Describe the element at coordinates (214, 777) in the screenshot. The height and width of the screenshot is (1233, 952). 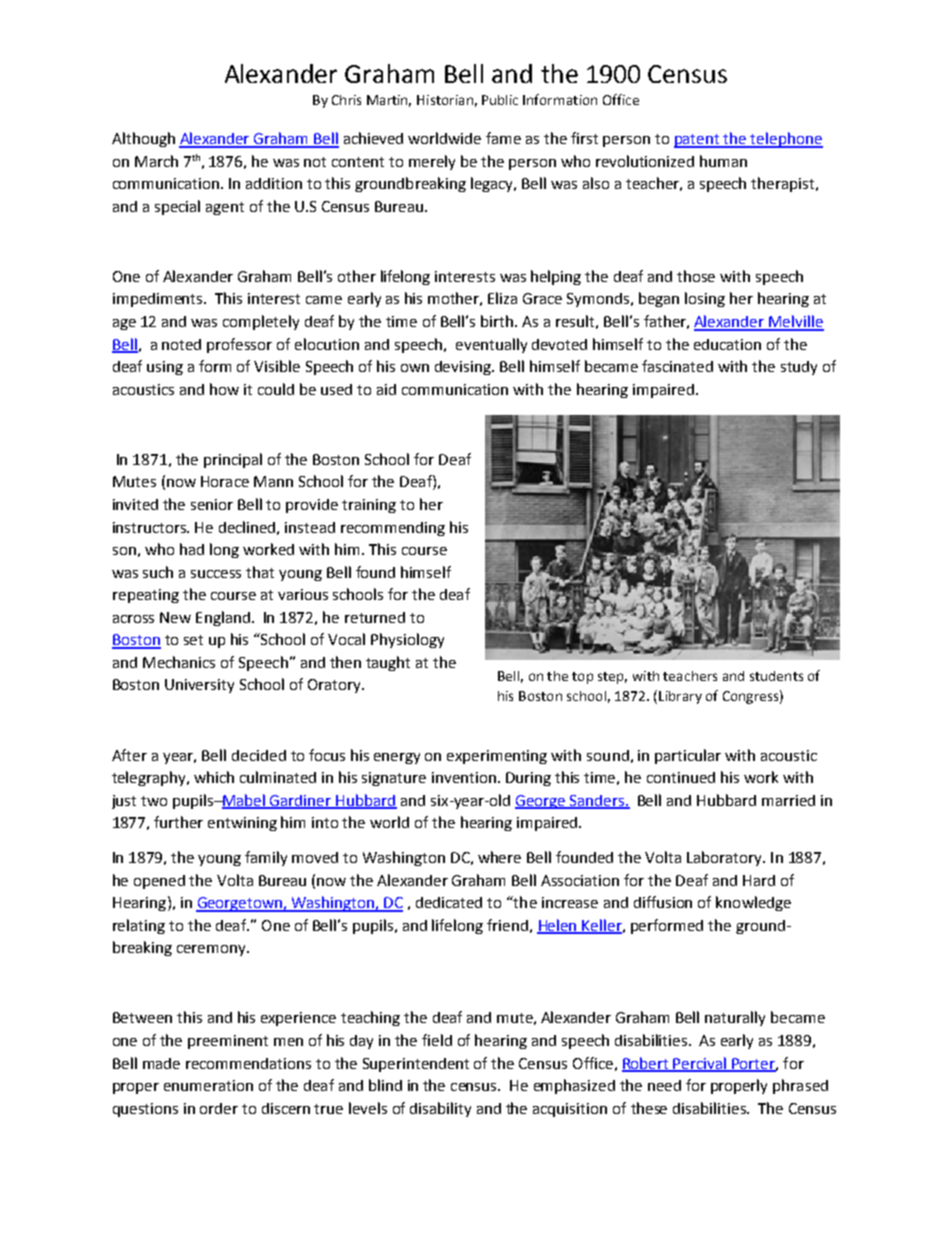
I see `which` at that location.
